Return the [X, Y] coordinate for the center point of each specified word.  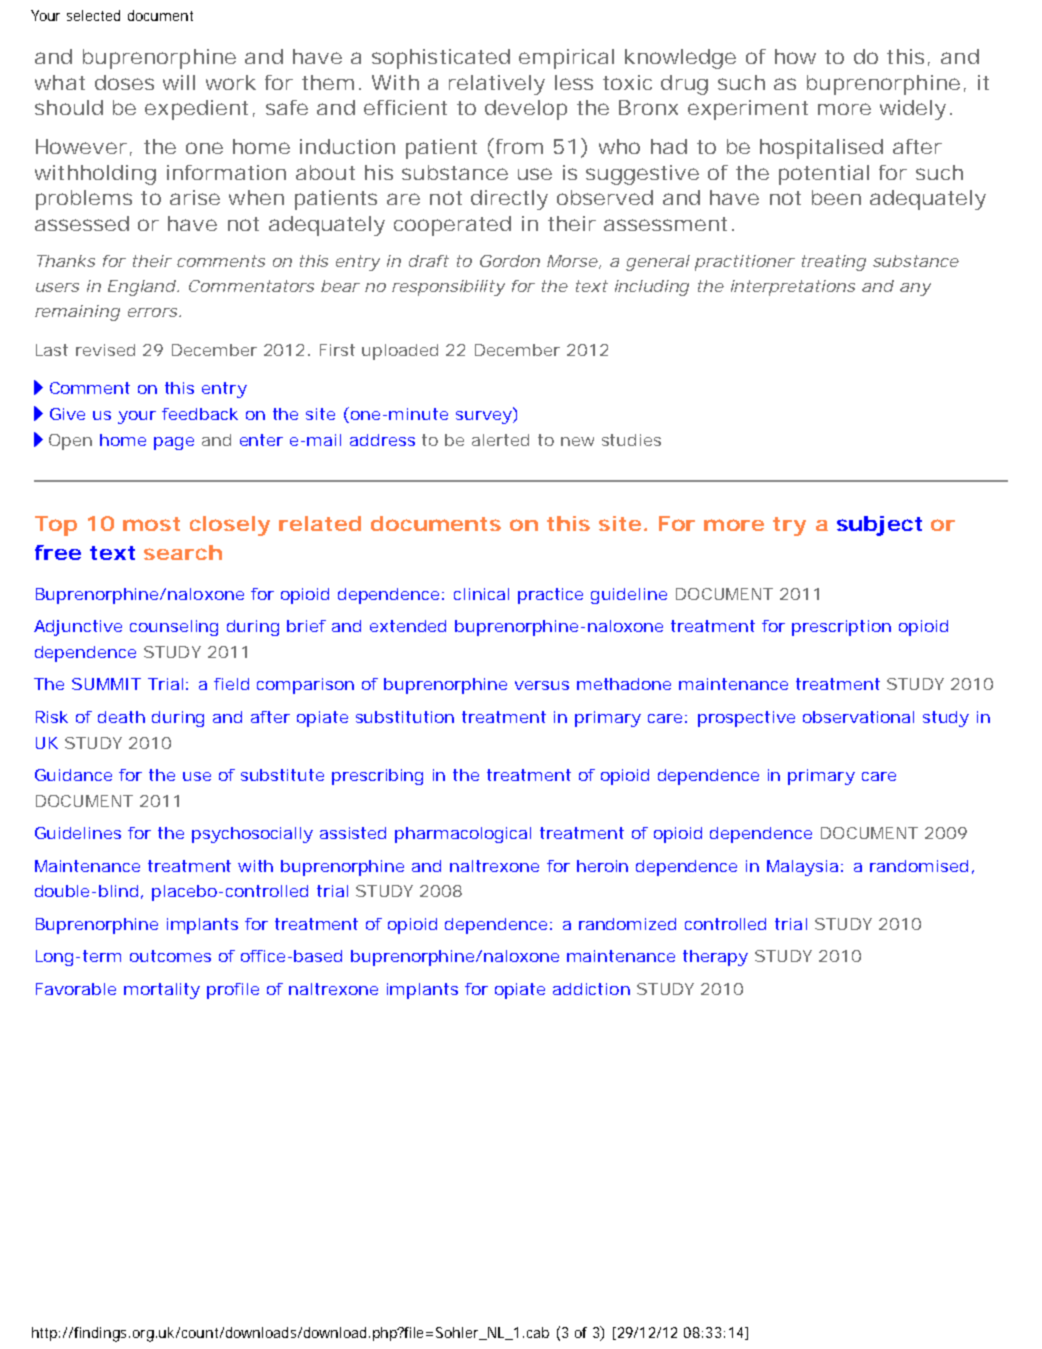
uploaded [400, 352]
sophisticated [441, 59]
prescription [841, 628]
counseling [174, 628]
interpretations [793, 288]
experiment [748, 110]
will [179, 82]
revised [105, 350]
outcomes [170, 956]
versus [542, 685]
